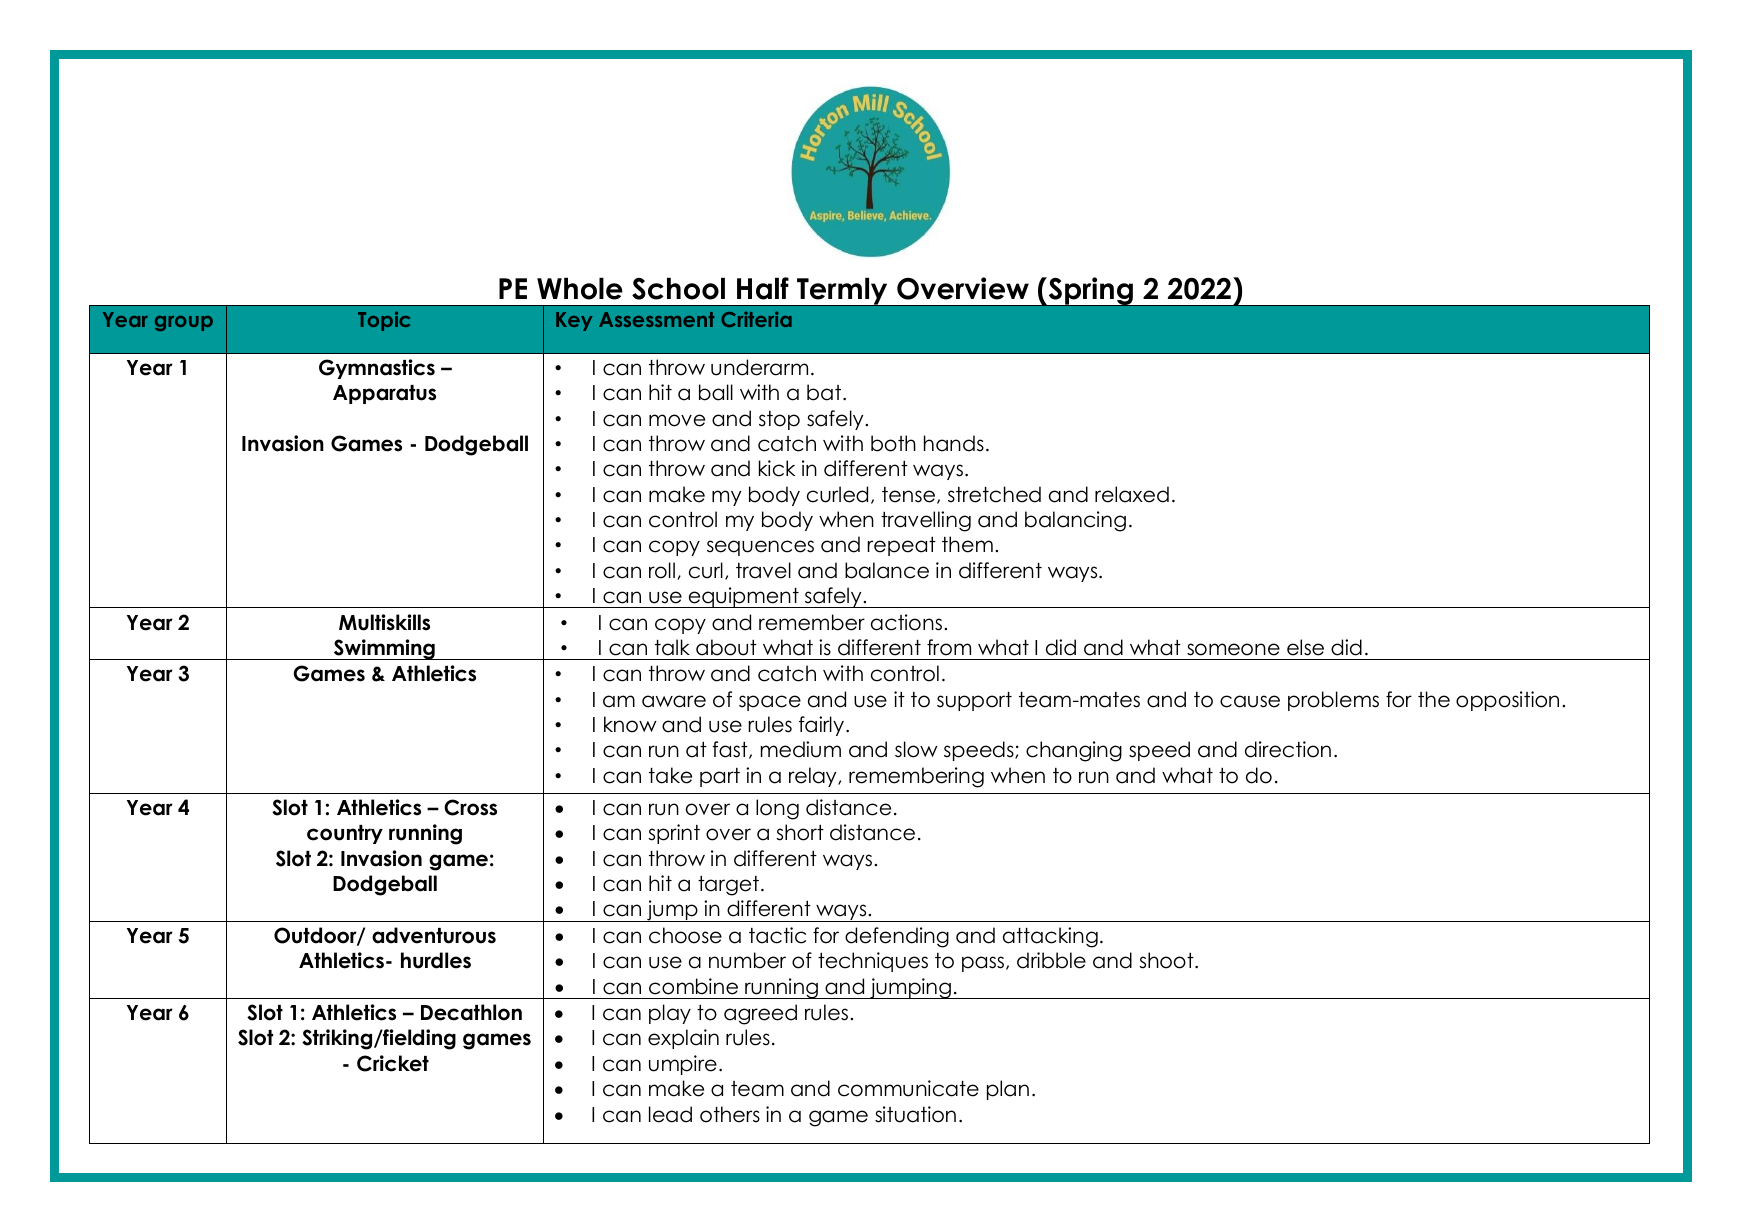  I want to click on hands, so click(954, 443).
